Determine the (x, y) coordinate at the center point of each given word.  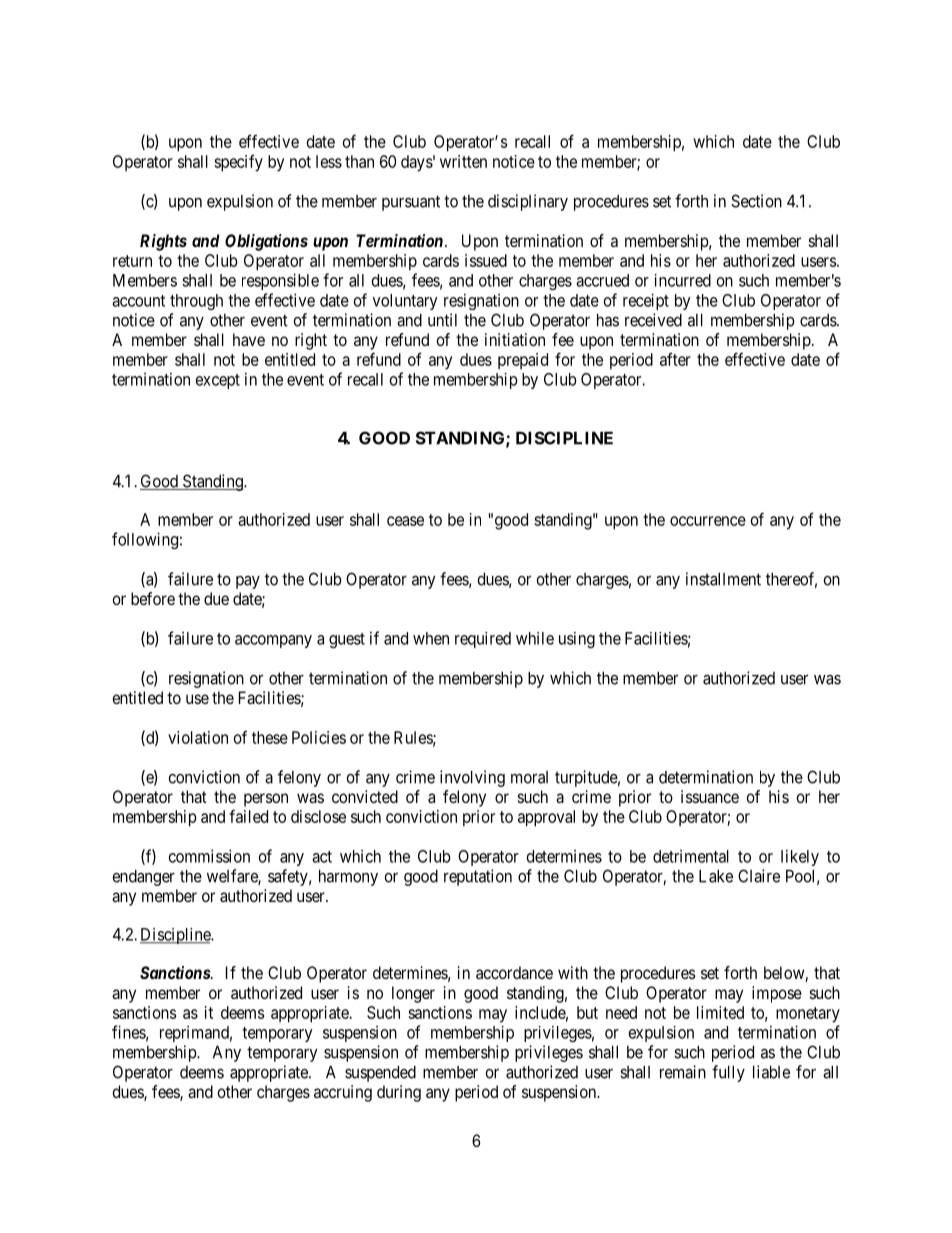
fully (728, 1073)
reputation (478, 877)
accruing (343, 1093)
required (483, 640)
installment (723, 579)
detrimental (691, 856)
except (218, 381)
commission (209, 856)
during (399, 1093)
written (463, 161)
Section (756, 201)
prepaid (523, 361)
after (675, 359)
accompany (273, 641)
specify (238, 163)
